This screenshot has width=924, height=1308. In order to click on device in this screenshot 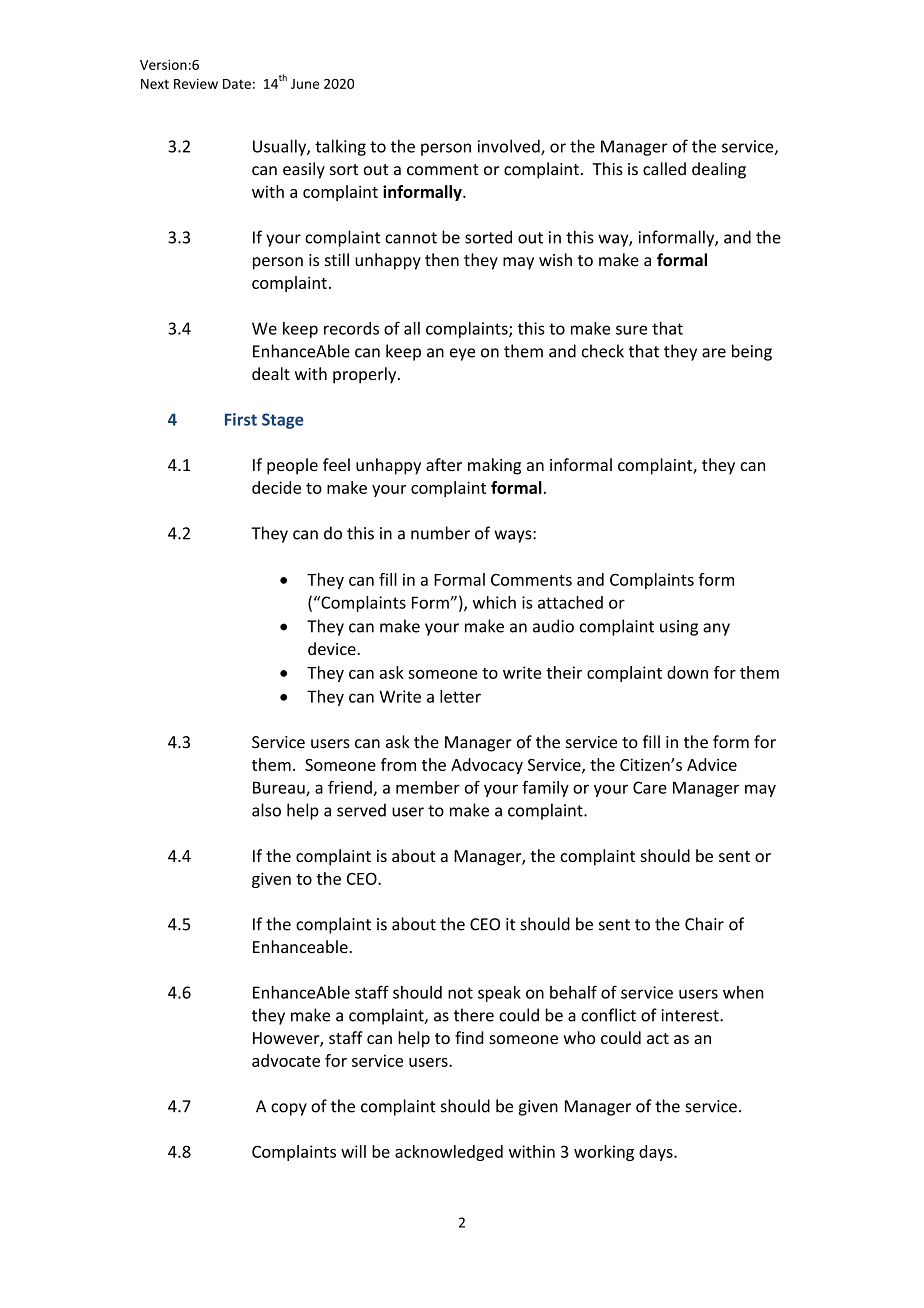, I will do `click(333, 648)`.
